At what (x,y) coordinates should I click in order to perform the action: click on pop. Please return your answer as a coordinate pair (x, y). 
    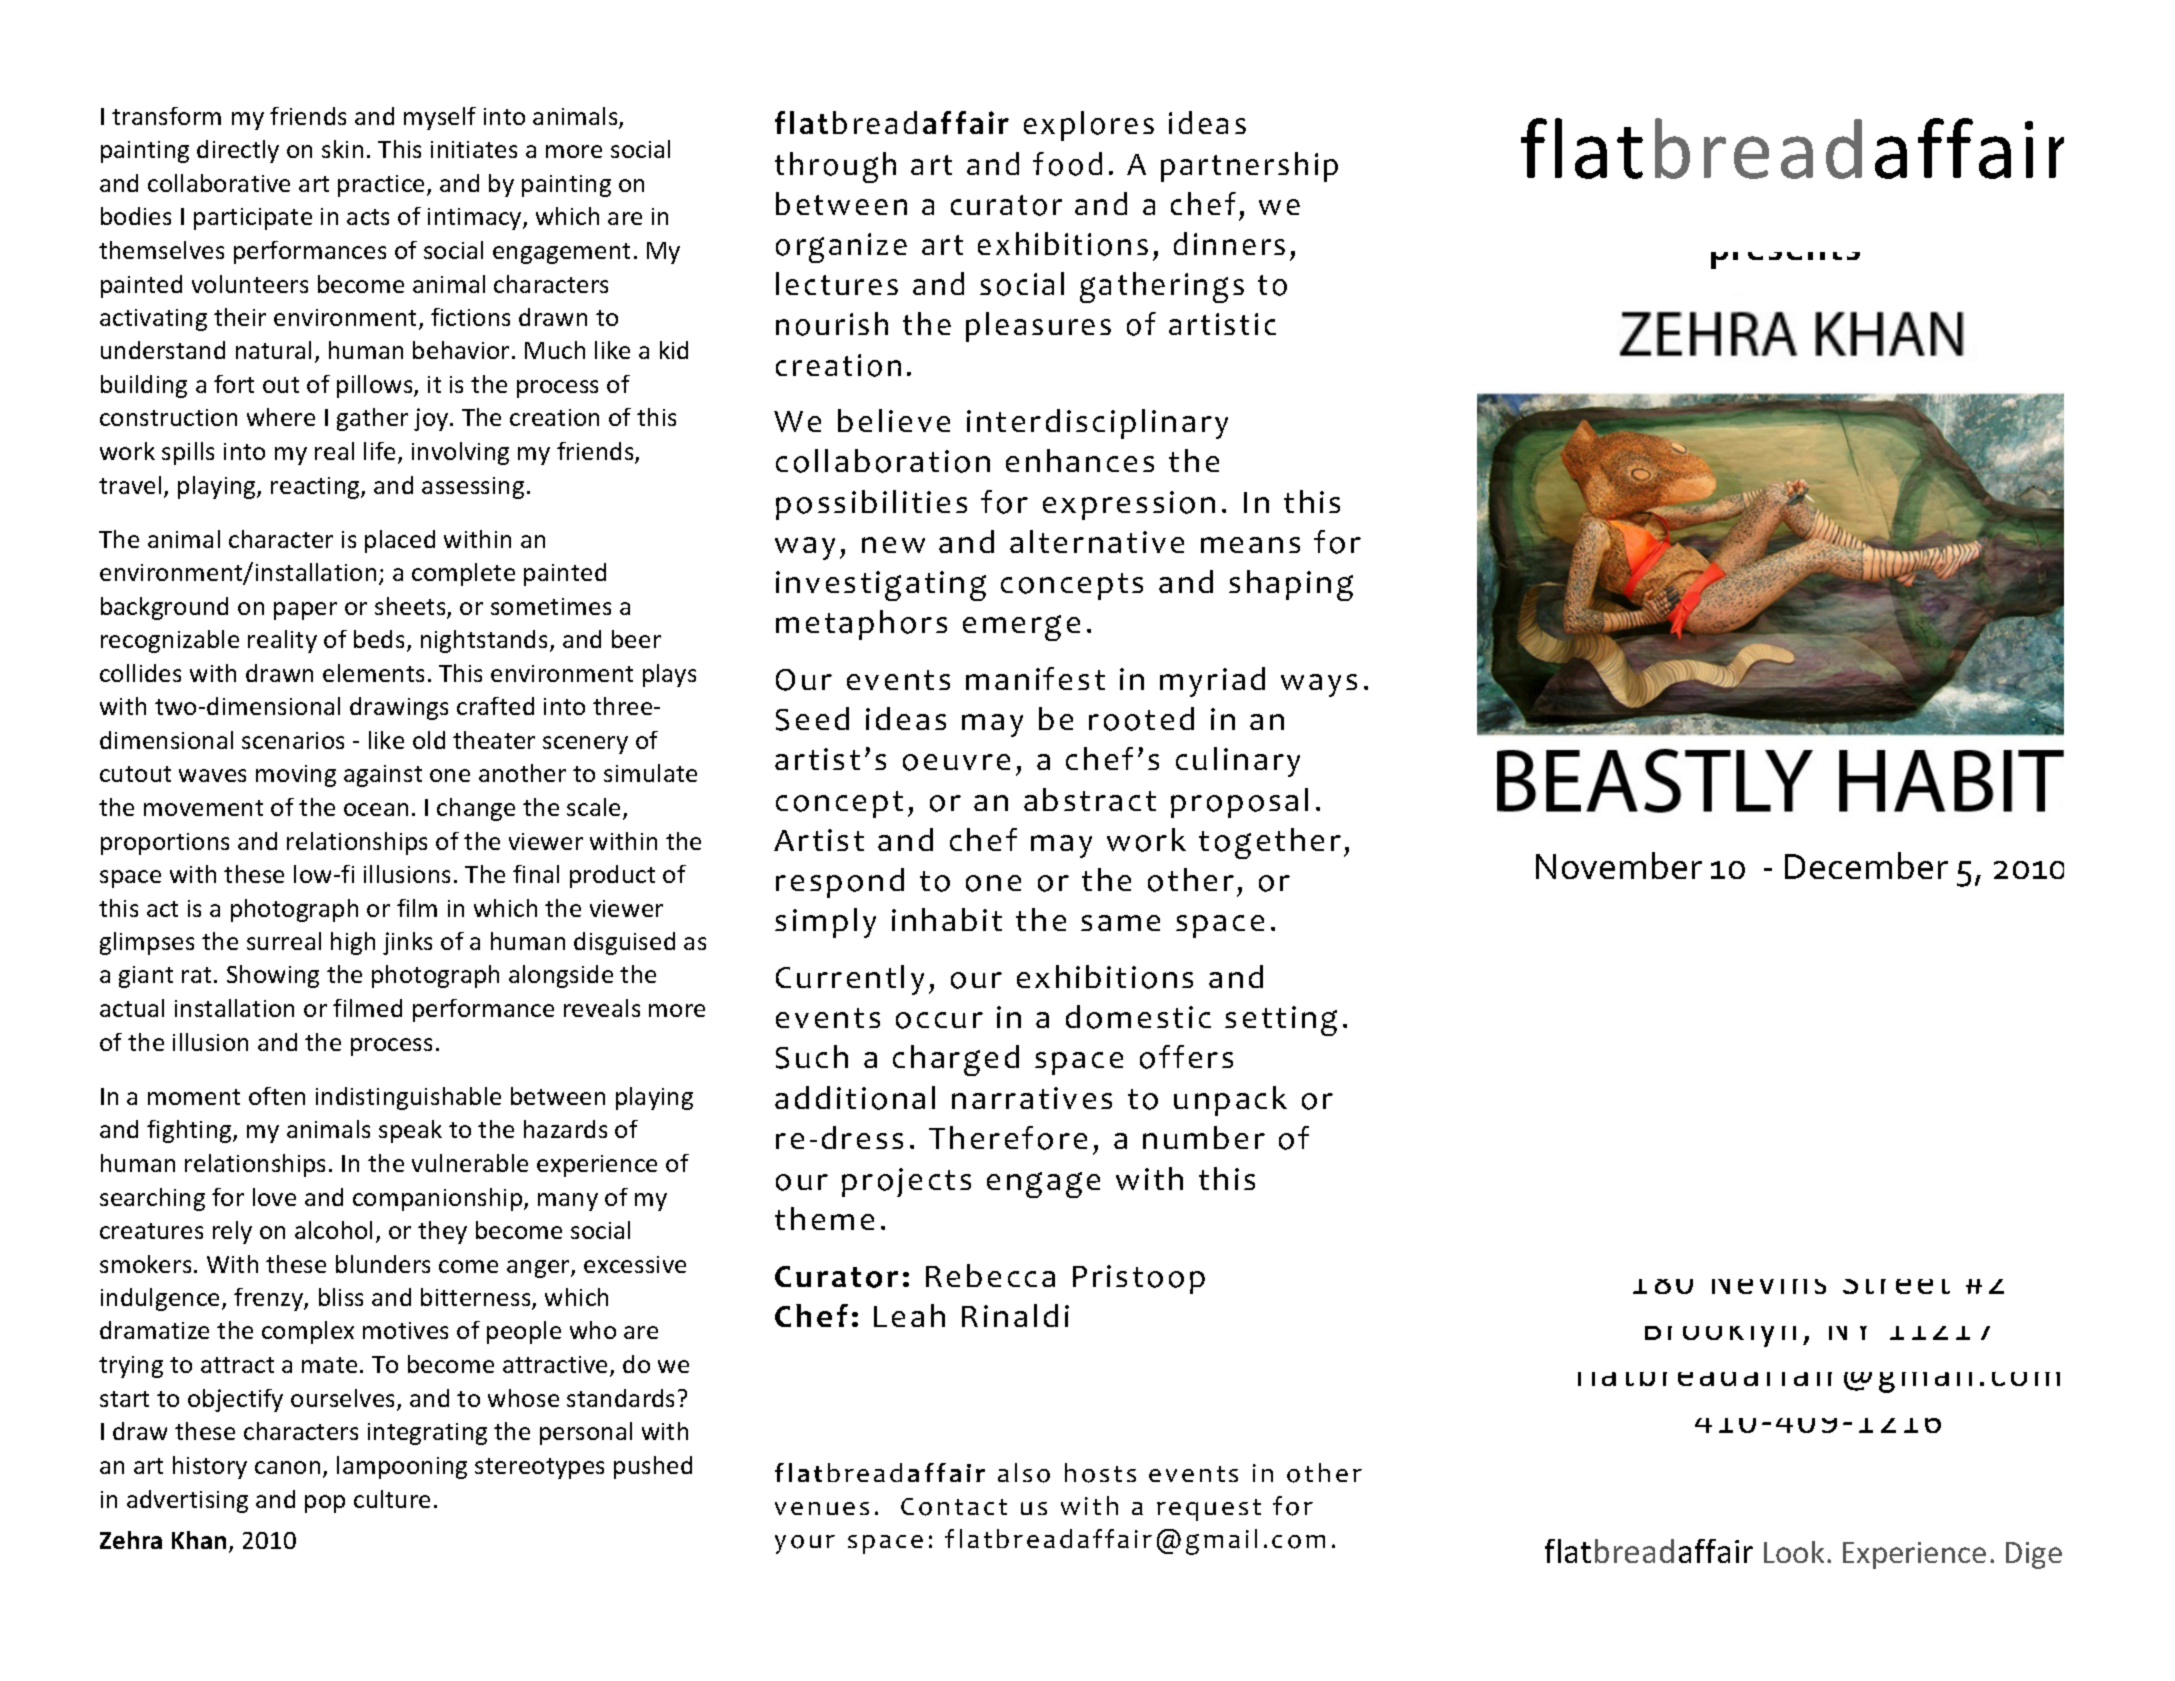
    Looking at the image, I should click on (325, 1504).
